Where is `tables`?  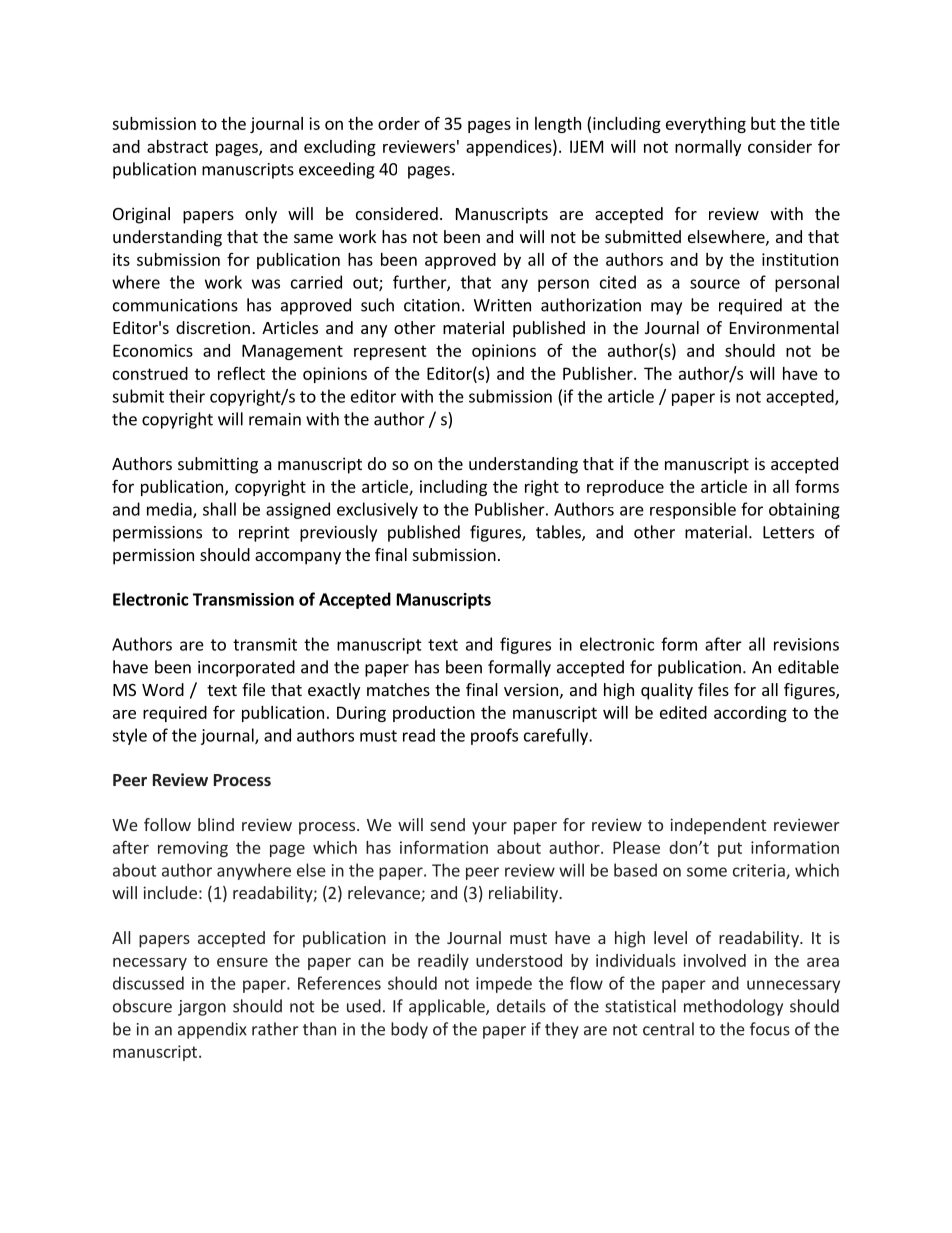 tables is located at coordinates (559, 533).
